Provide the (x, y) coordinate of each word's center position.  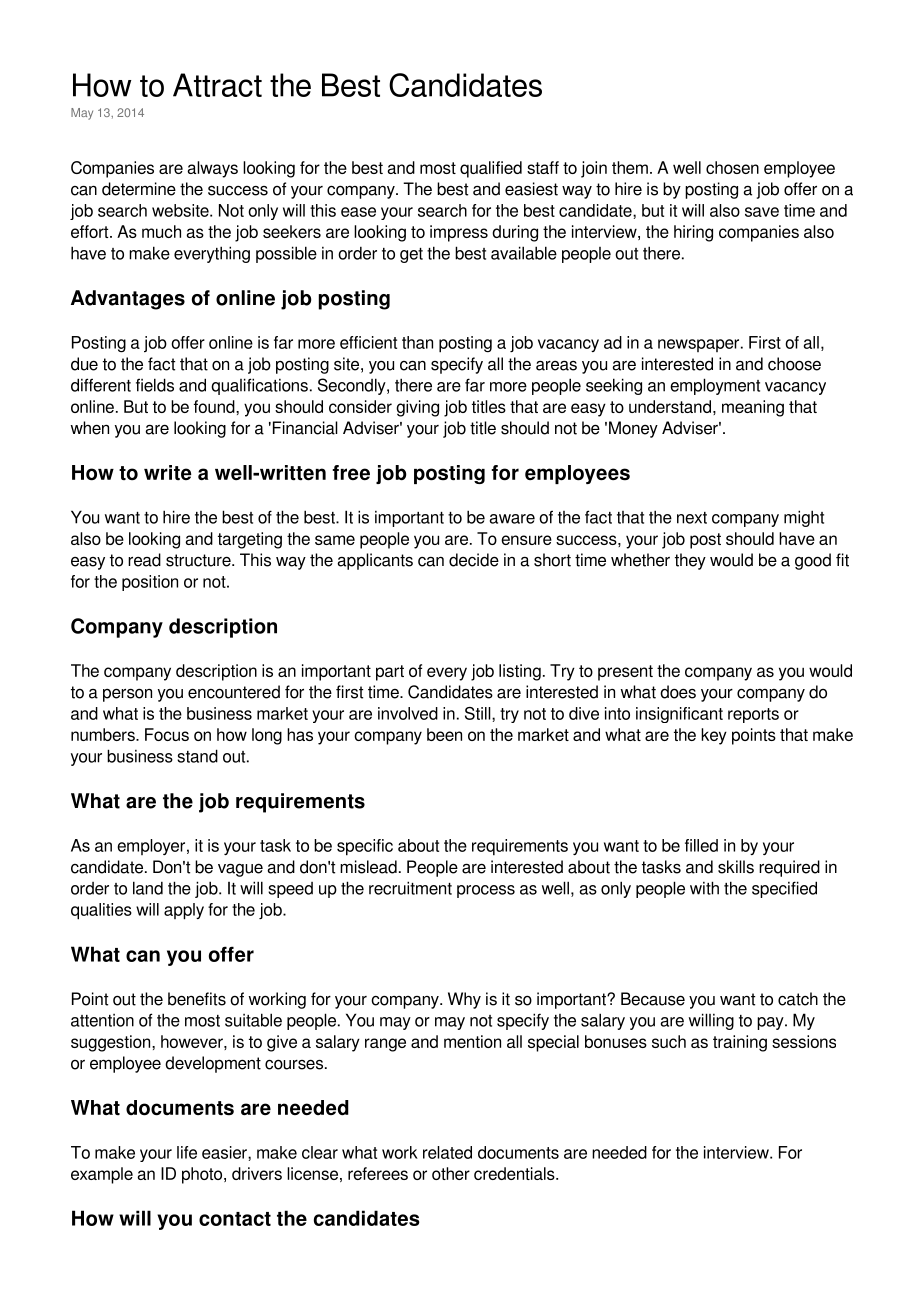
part (390, 673)
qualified (491, 169)
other (451, 1173)
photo (203, 1175)
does (678, 692)
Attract (217, 85)
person (127, 695)
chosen (732, 167)
